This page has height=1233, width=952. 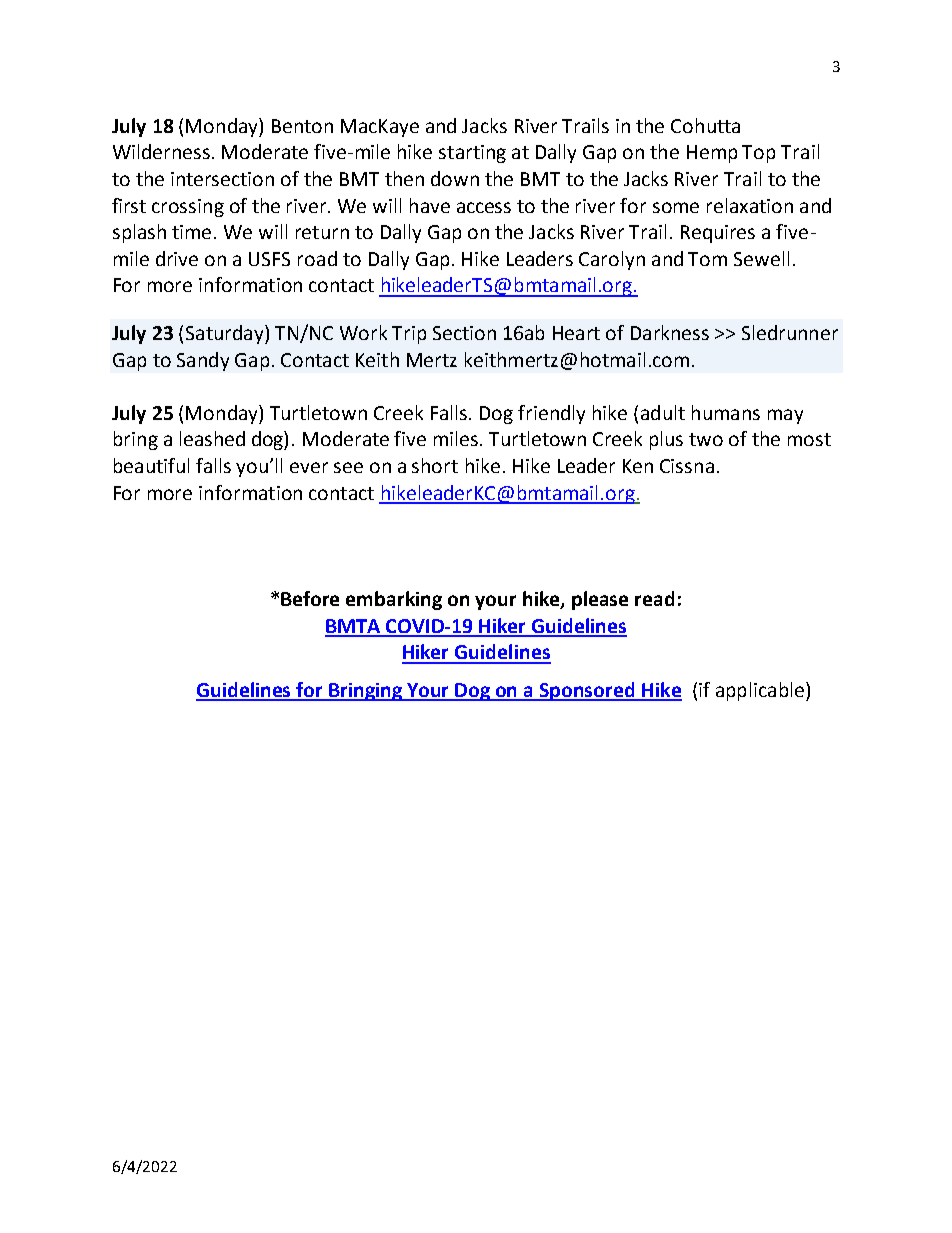 What do you see at coordinates (587, 691) in the page?
I see `Sponsored` at bounding box center [587, 691].
